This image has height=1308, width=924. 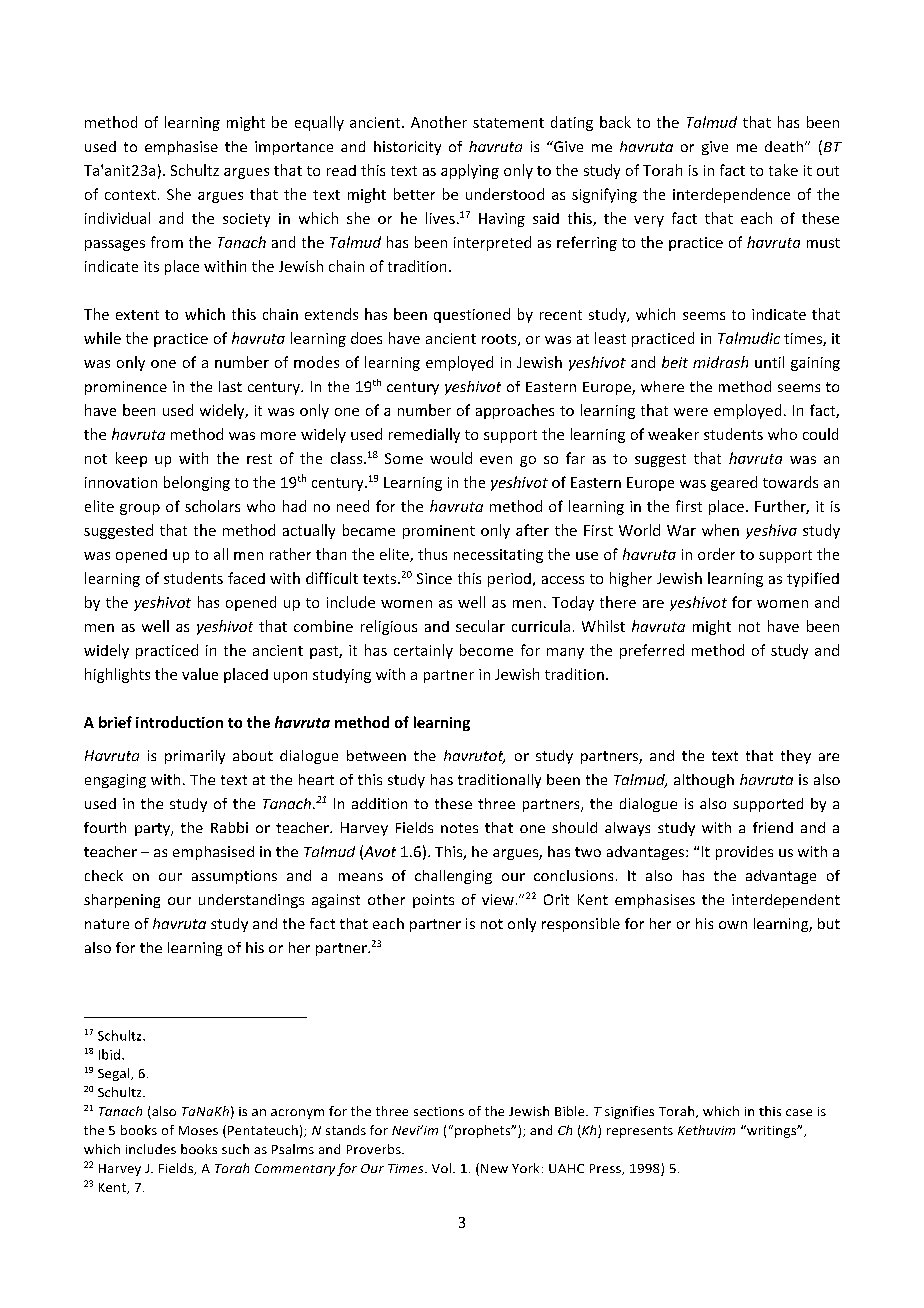 What do you see at coordinates (785, 146) in the image?
I see `death` at bounding box center [785, 146].
